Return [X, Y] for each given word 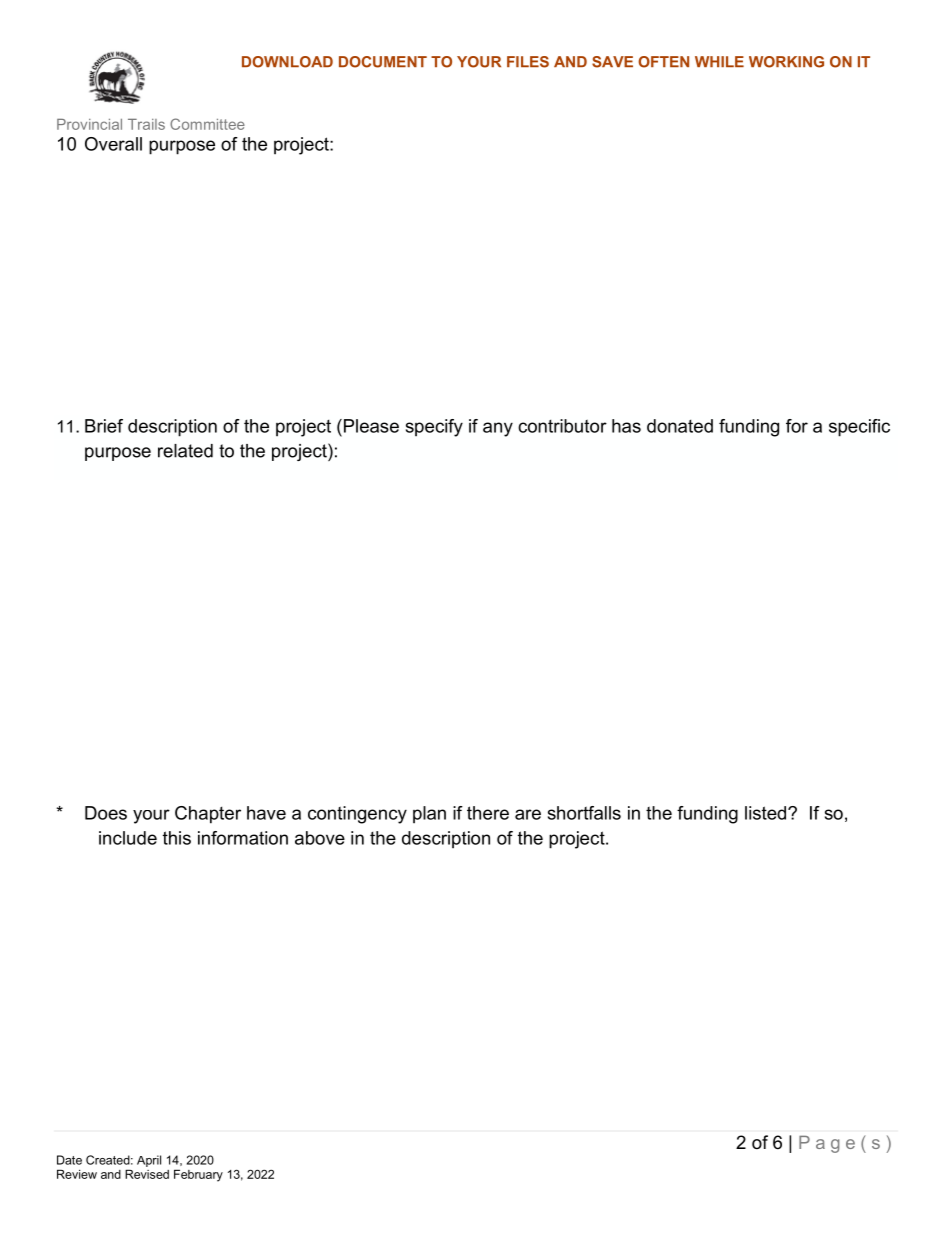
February [198, 1175]
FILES [528, 62]
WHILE [719, 61]
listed [767, 813]
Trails [146, 124]
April [149, 1161]
